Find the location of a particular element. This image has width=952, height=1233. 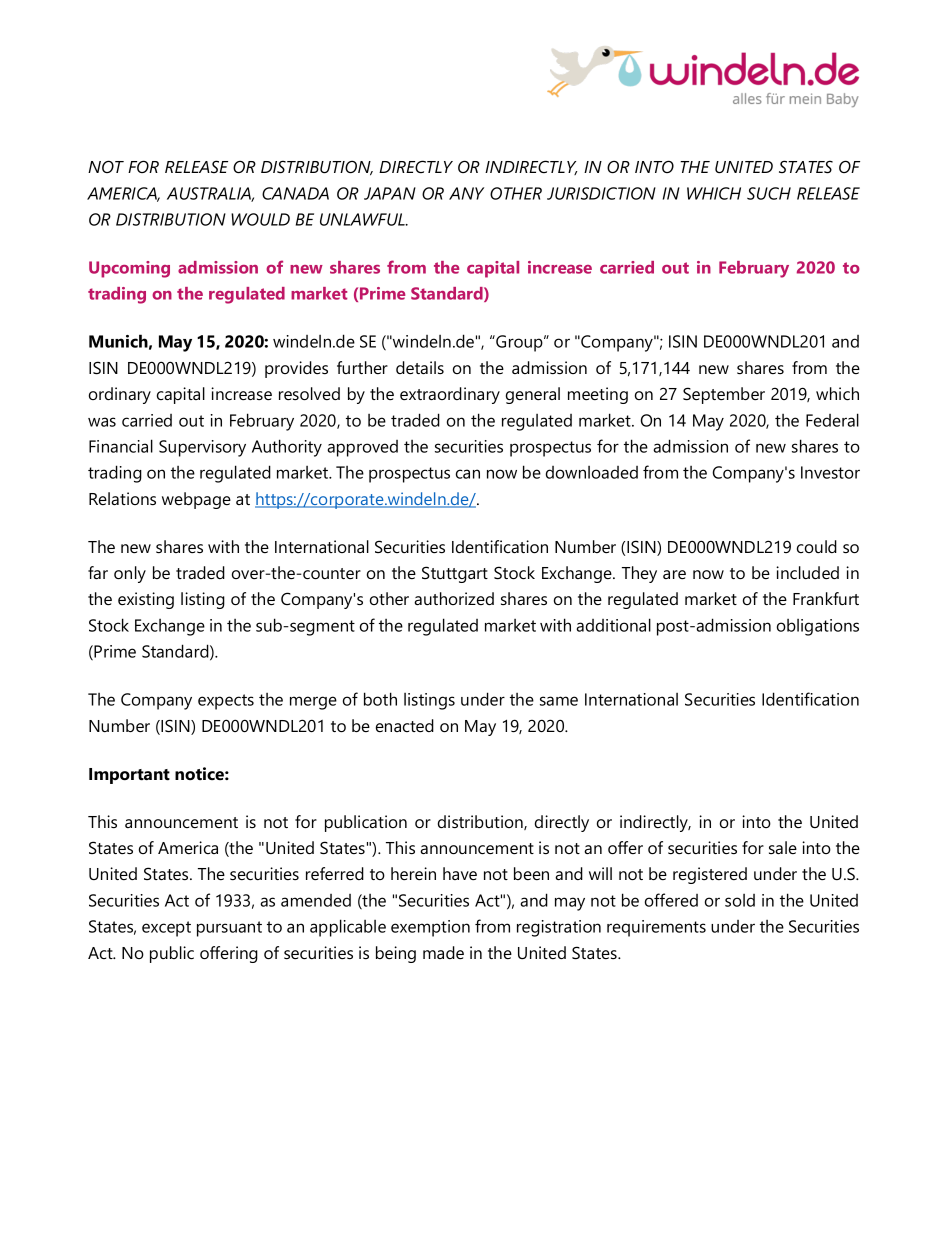

SUCH is located at coordinates (769, 193).
